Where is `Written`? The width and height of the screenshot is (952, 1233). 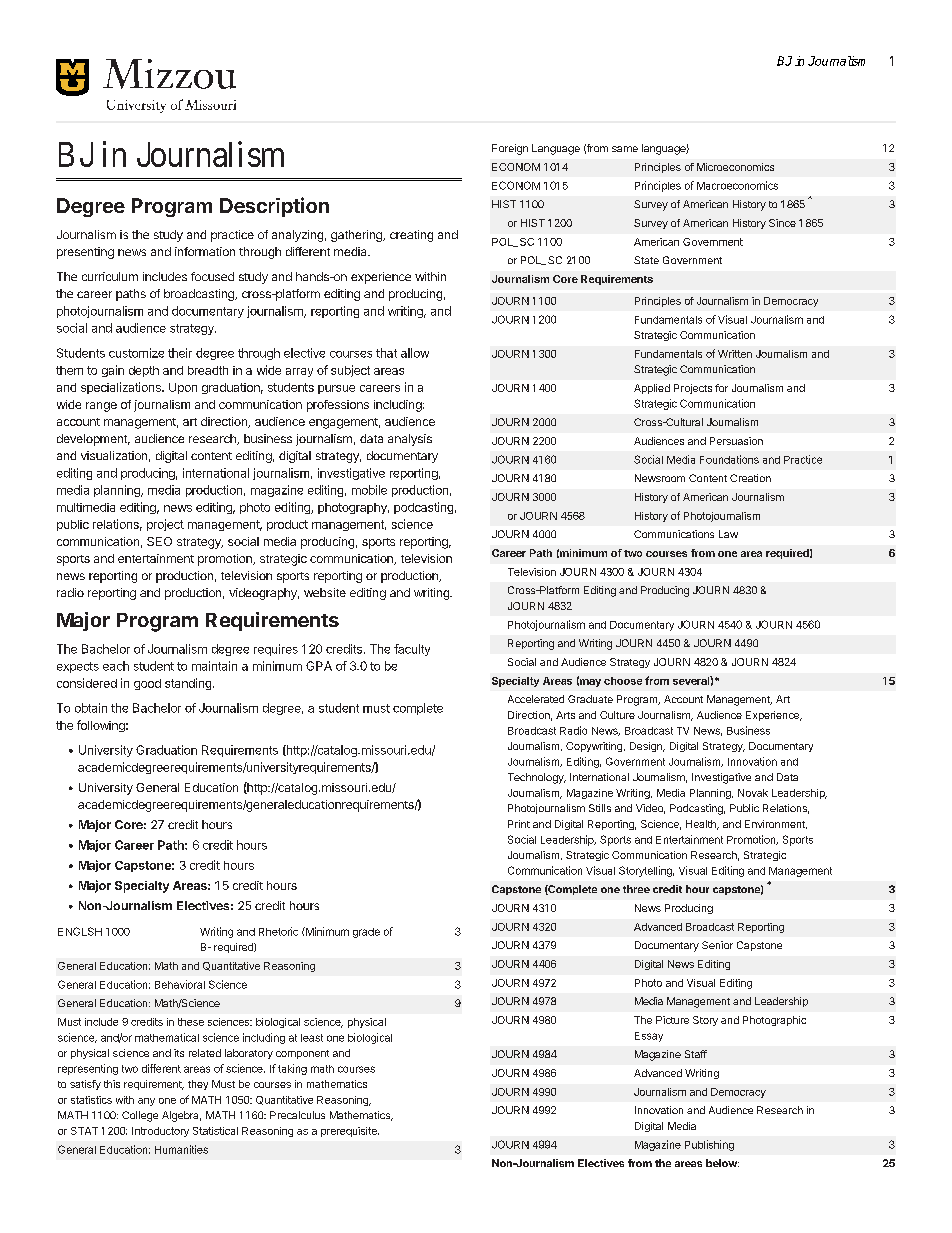 Written is located at coordinates (735, 354).
